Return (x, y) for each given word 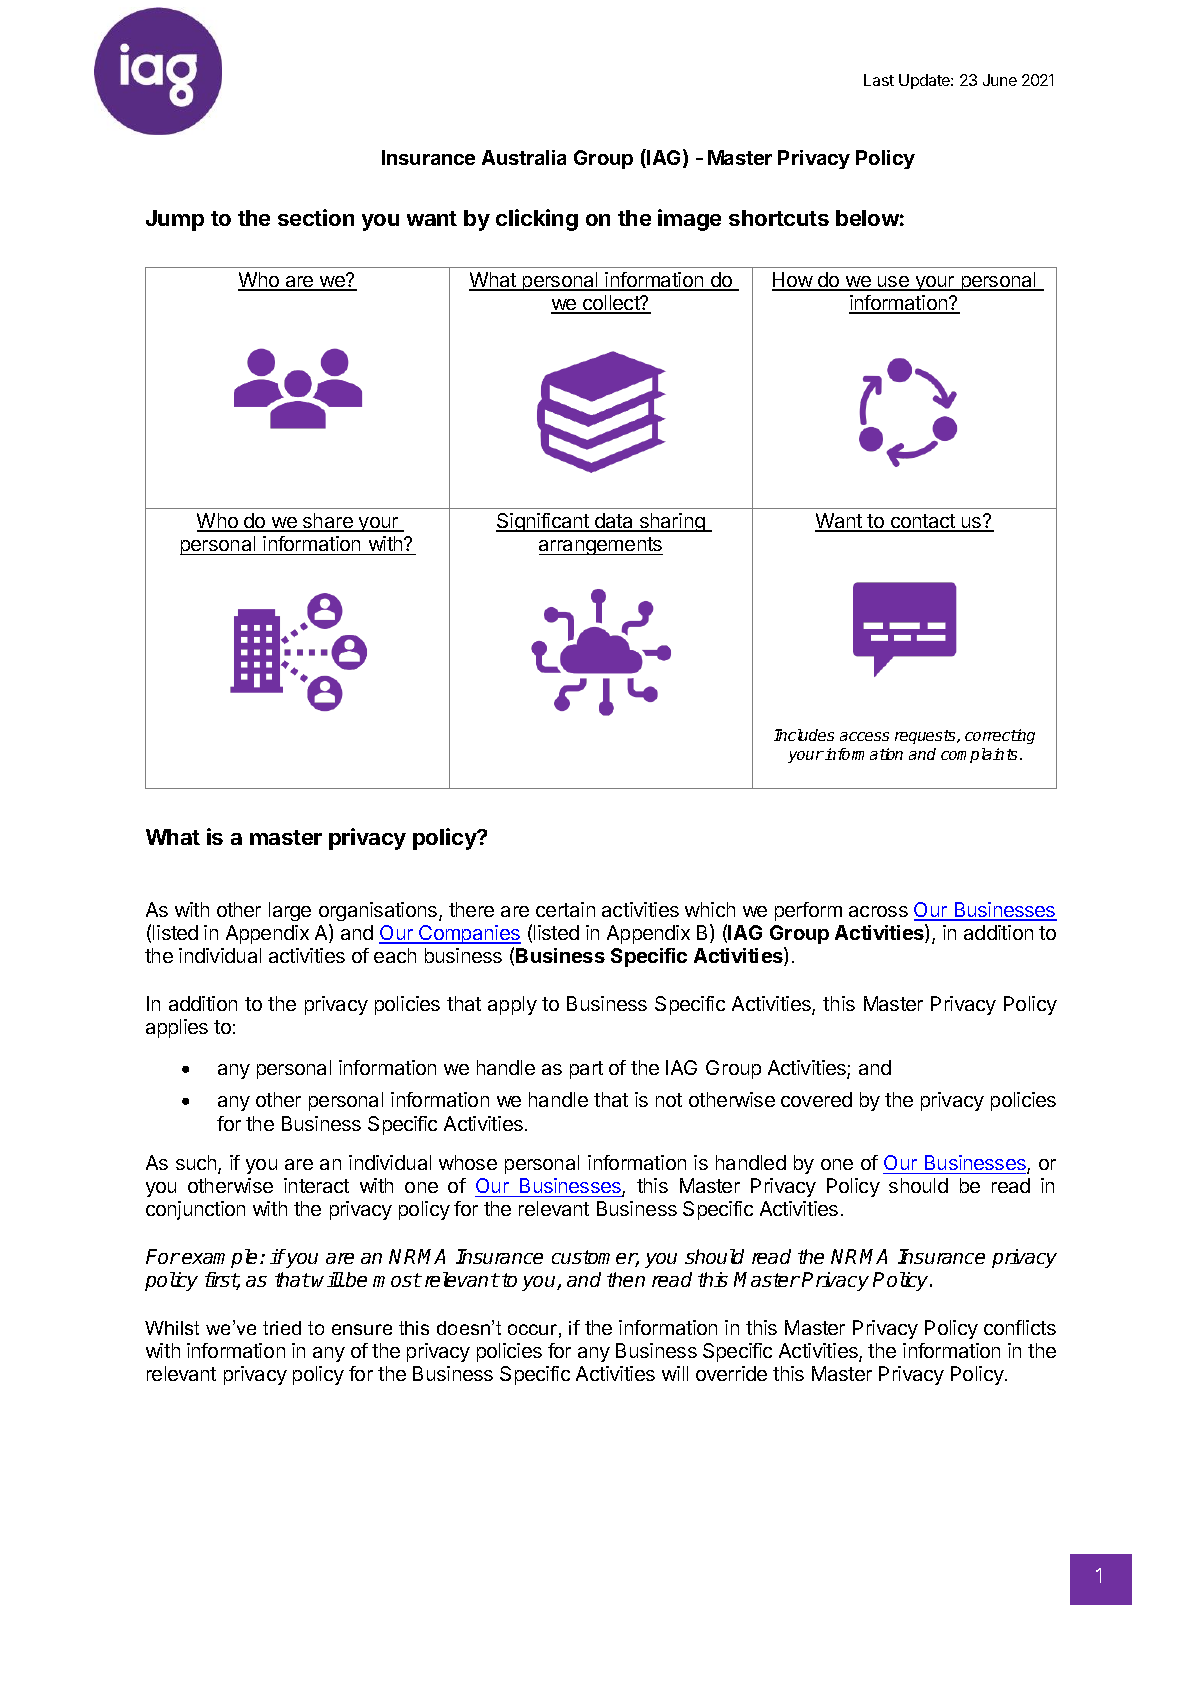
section (316, 217)
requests (926, 737)
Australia (524, 157)
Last (879, 80)
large (290, 911)
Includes (804, 735)
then (626, 1279)
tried (282, 1328)
